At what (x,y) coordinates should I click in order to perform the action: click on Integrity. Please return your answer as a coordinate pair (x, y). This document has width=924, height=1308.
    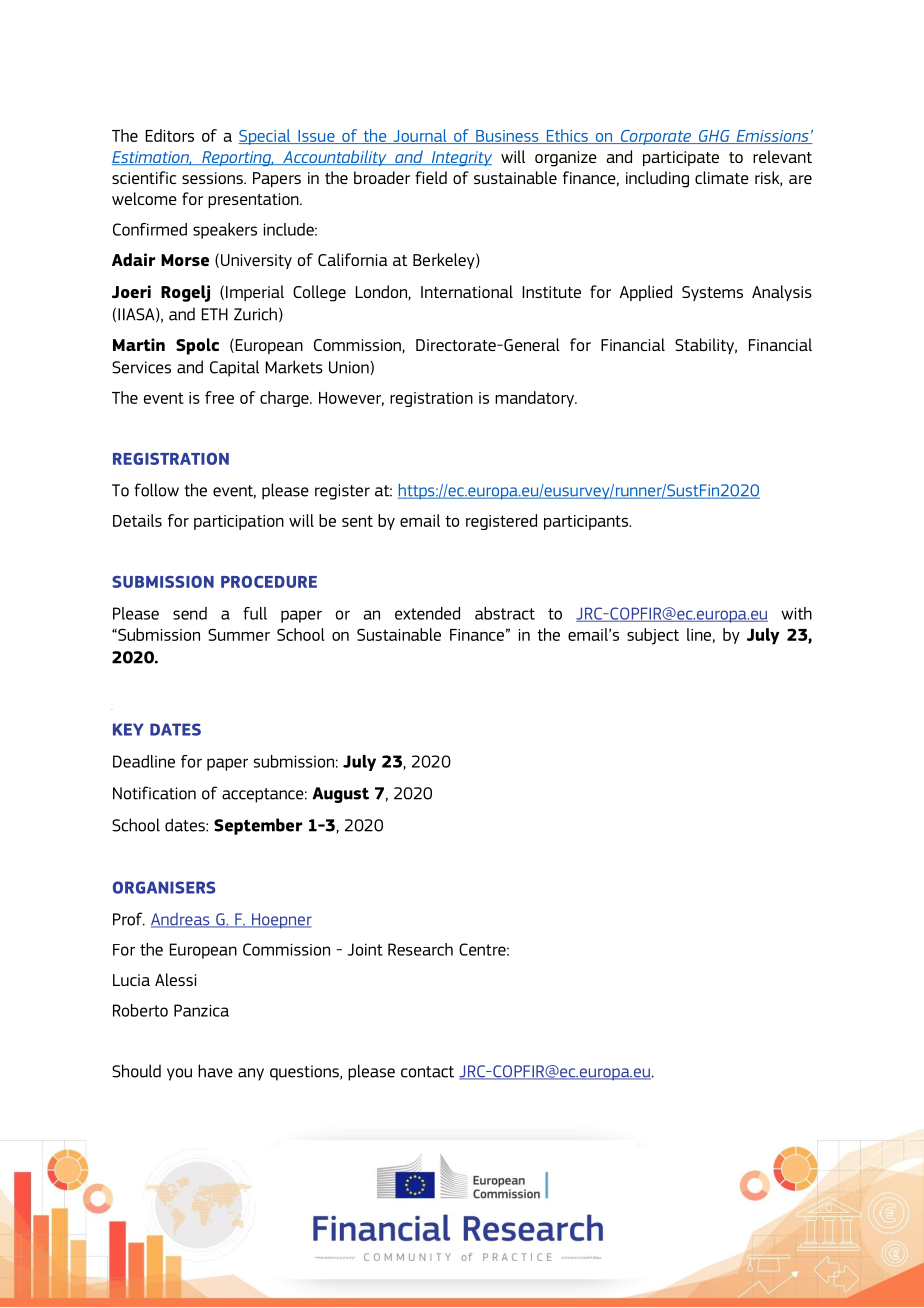
    Looking at the image, I should click on (460, 158).
